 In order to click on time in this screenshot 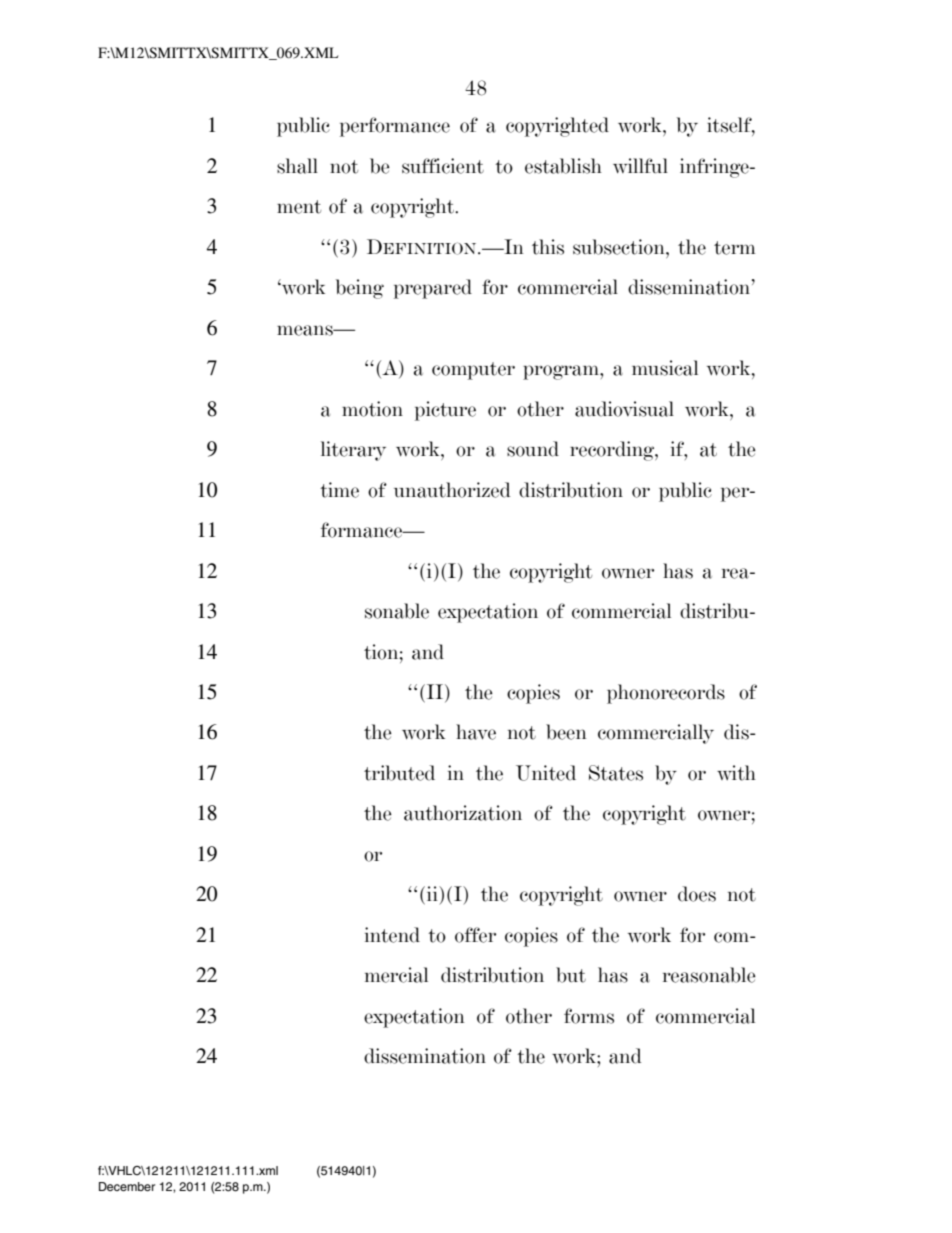, I will do `click(339, 490)`.
